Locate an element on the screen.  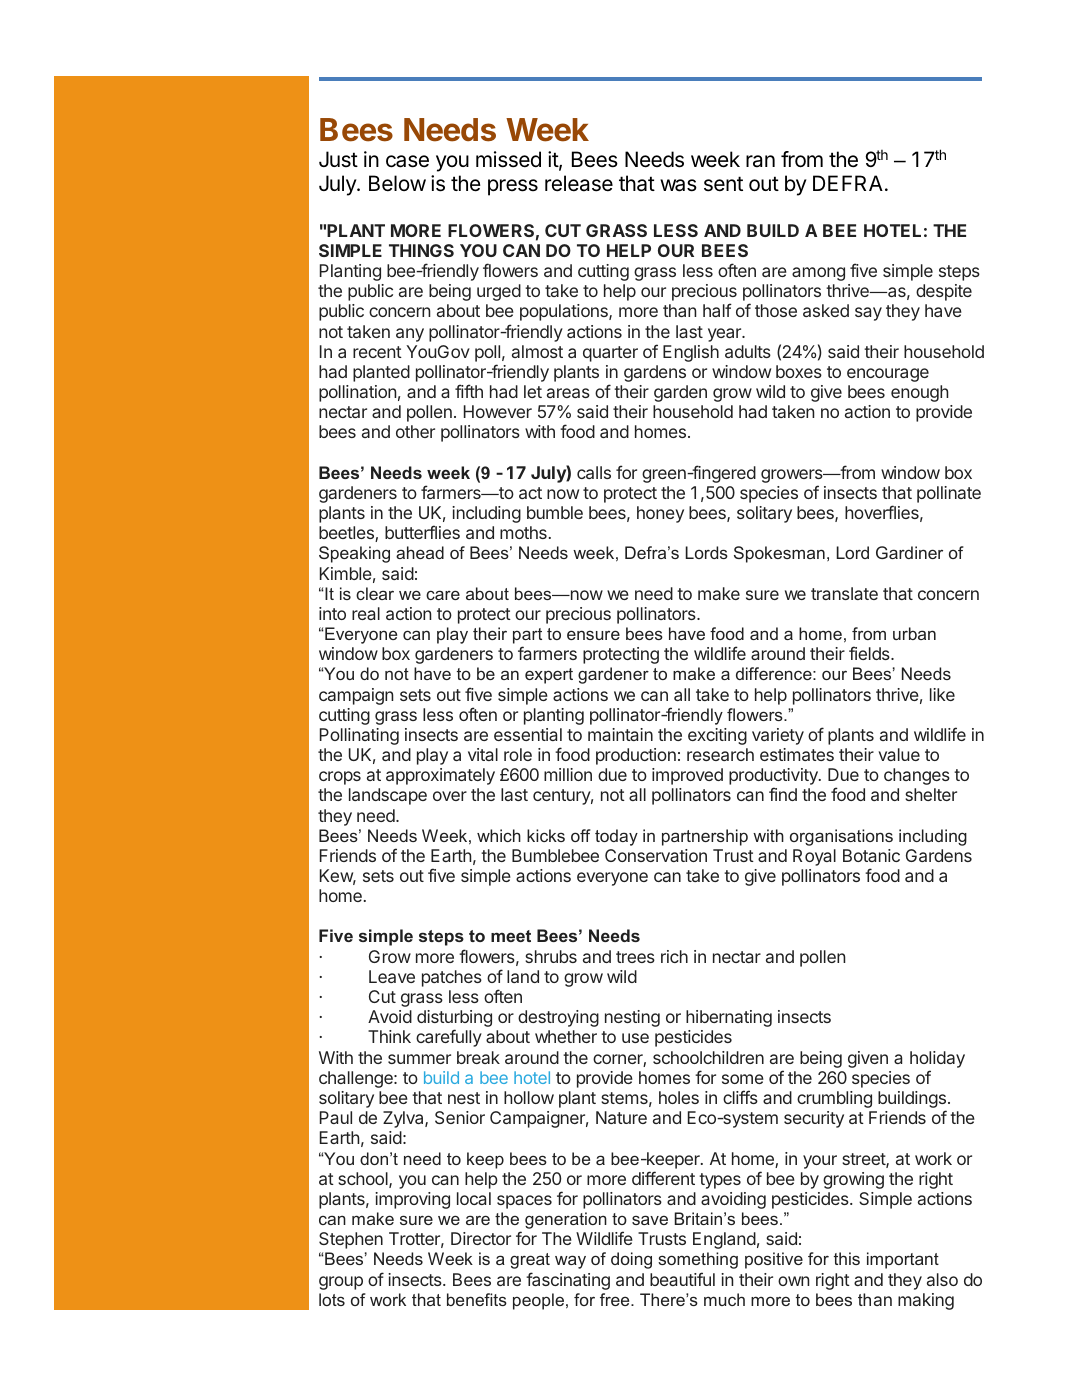
trees is located at coordinates (635, 957).
